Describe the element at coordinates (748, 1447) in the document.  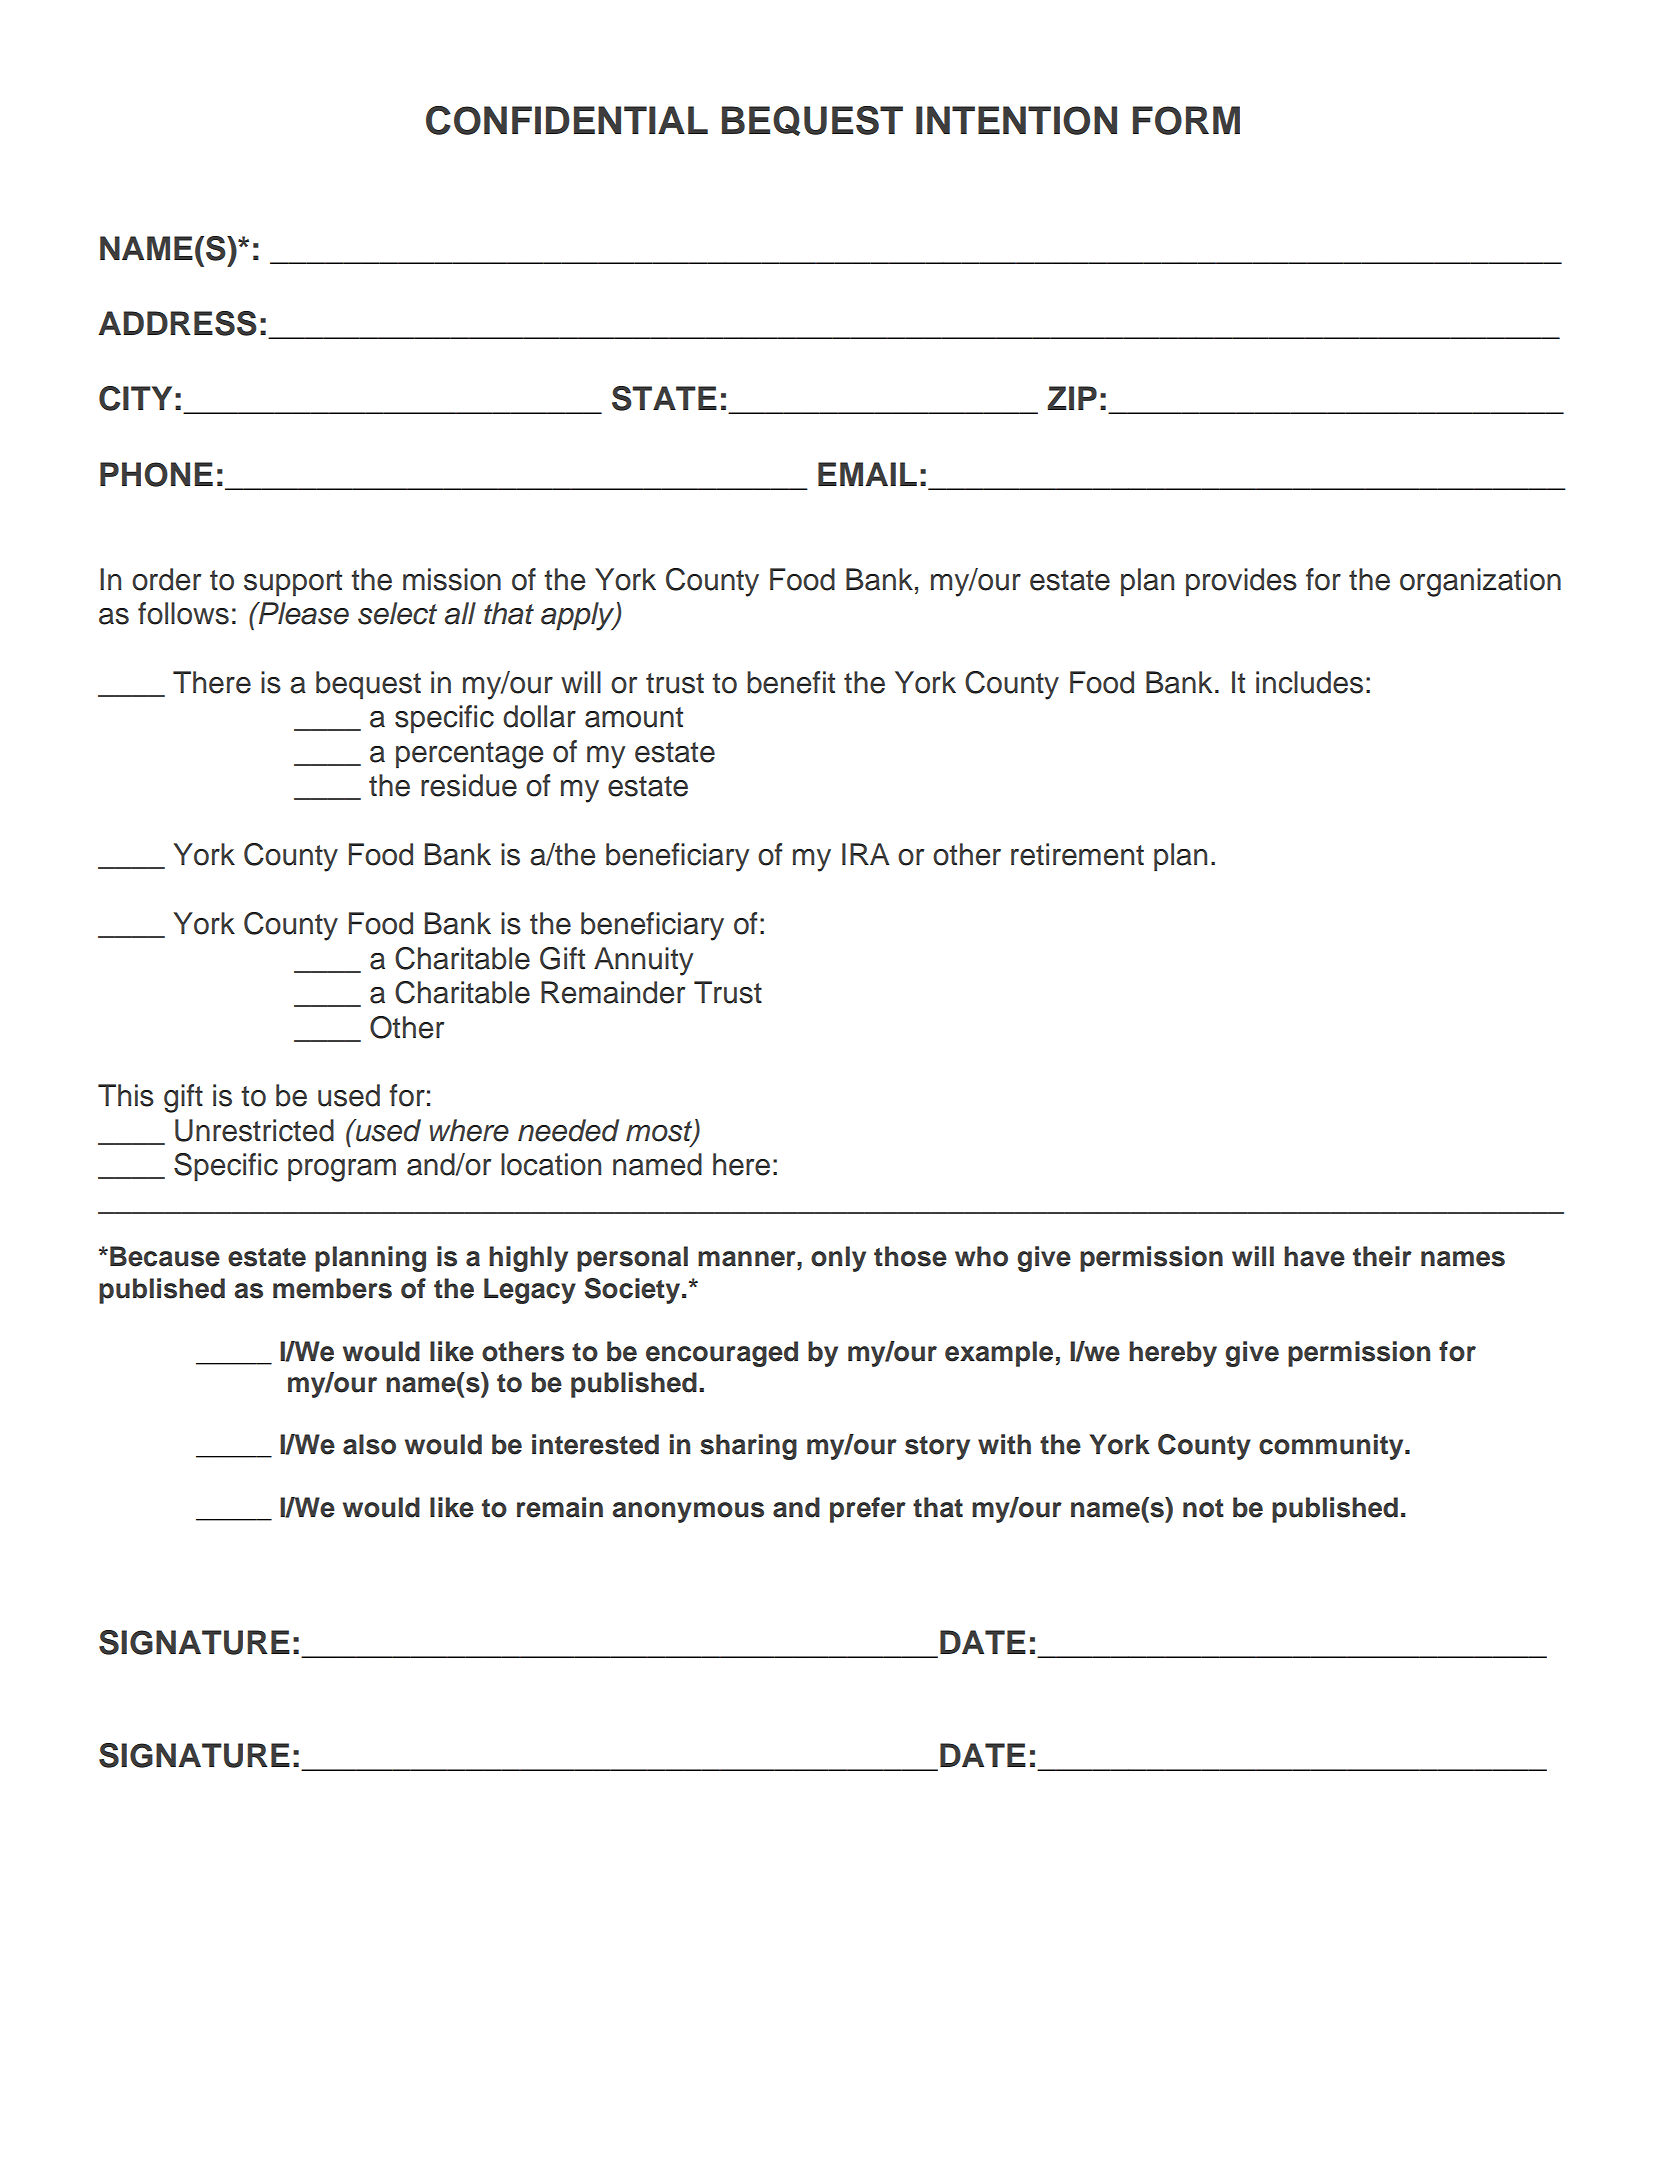
I see `sharing` at that location.
